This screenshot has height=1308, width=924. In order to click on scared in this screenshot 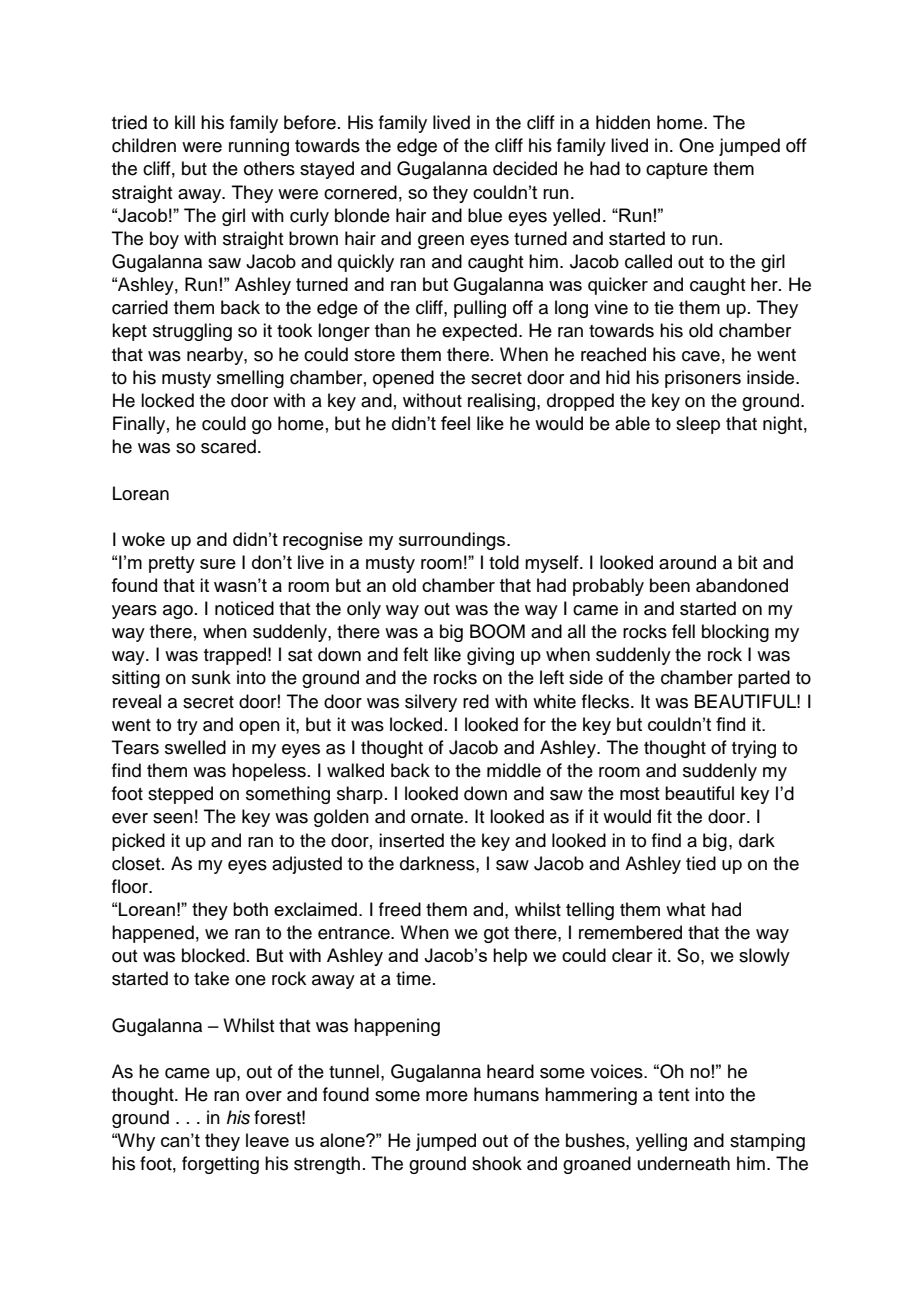, I will do `click(228, 446)`.
